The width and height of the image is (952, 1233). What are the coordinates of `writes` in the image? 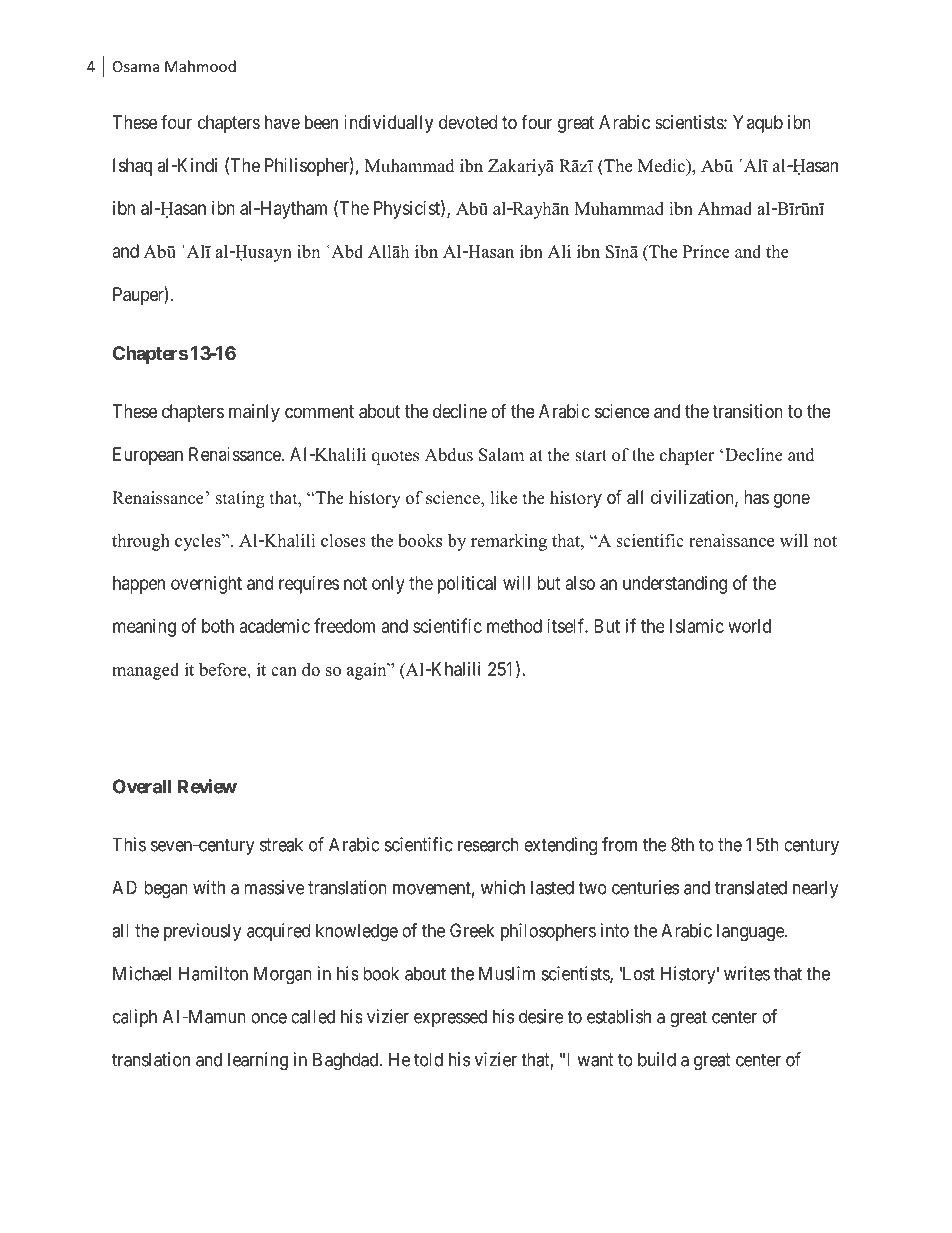 It's located at (747, 973).
